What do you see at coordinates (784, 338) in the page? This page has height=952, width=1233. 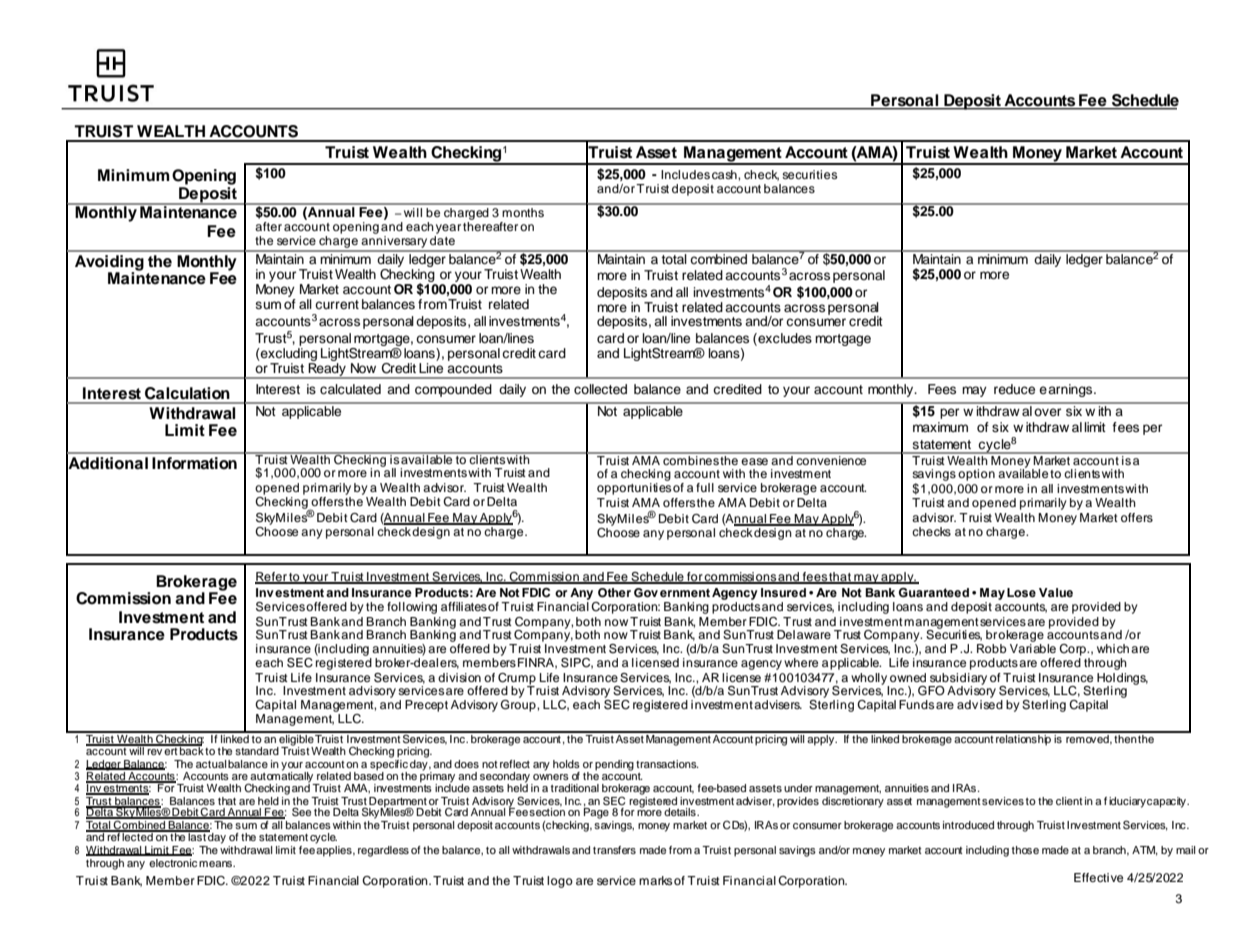 I see `excludes` at bounding box center [784, 338].
